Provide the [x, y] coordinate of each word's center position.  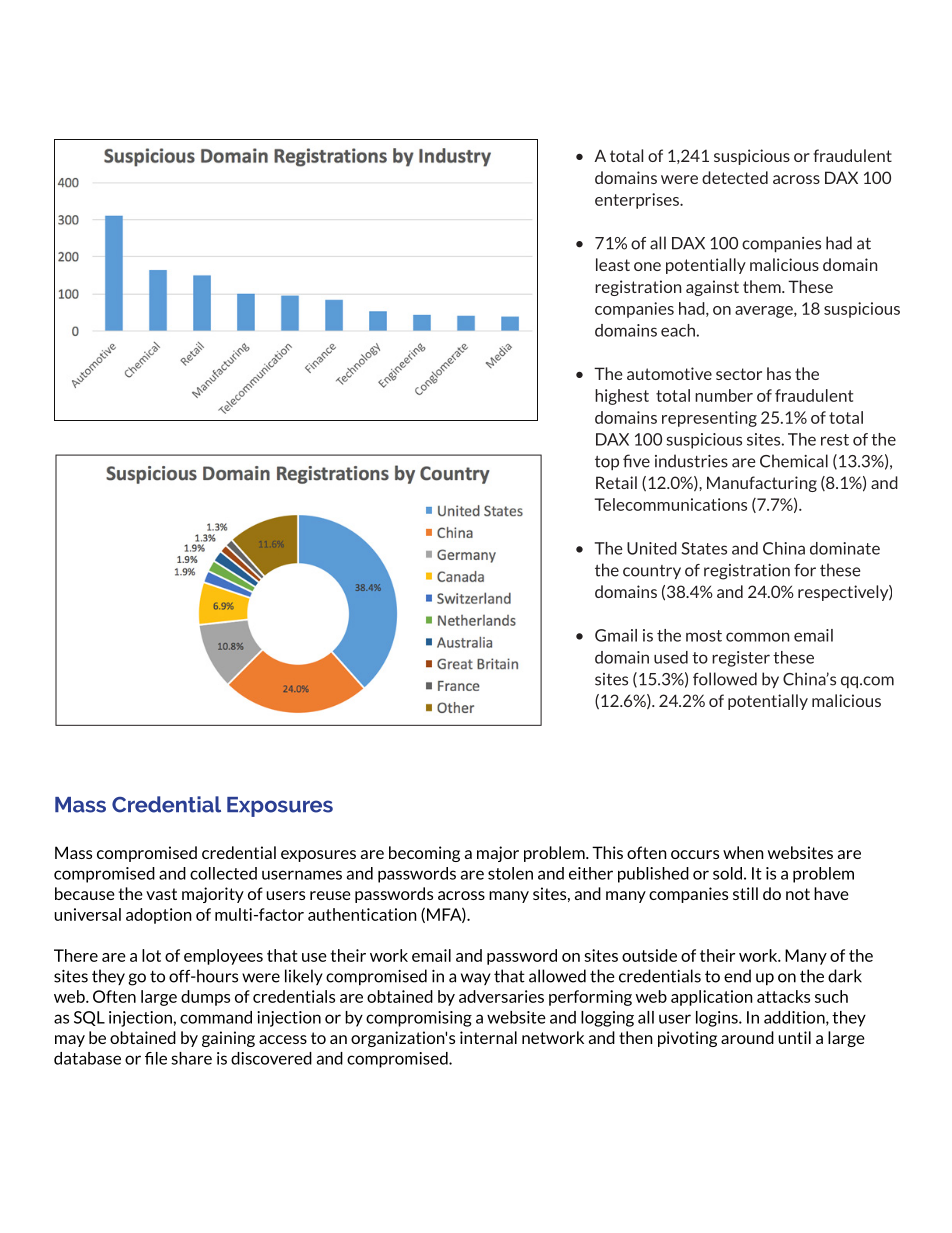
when [743, 852]
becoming [424, 854]
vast [161, 894]
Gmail [616, 635]
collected [223, 873]
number [724, 395]
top [607, 463]
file [156, 1058]
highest [622, 397]
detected [735, 177]
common [757, 637]
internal [488, 1037]
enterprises [638, 201]
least [613, 264]
